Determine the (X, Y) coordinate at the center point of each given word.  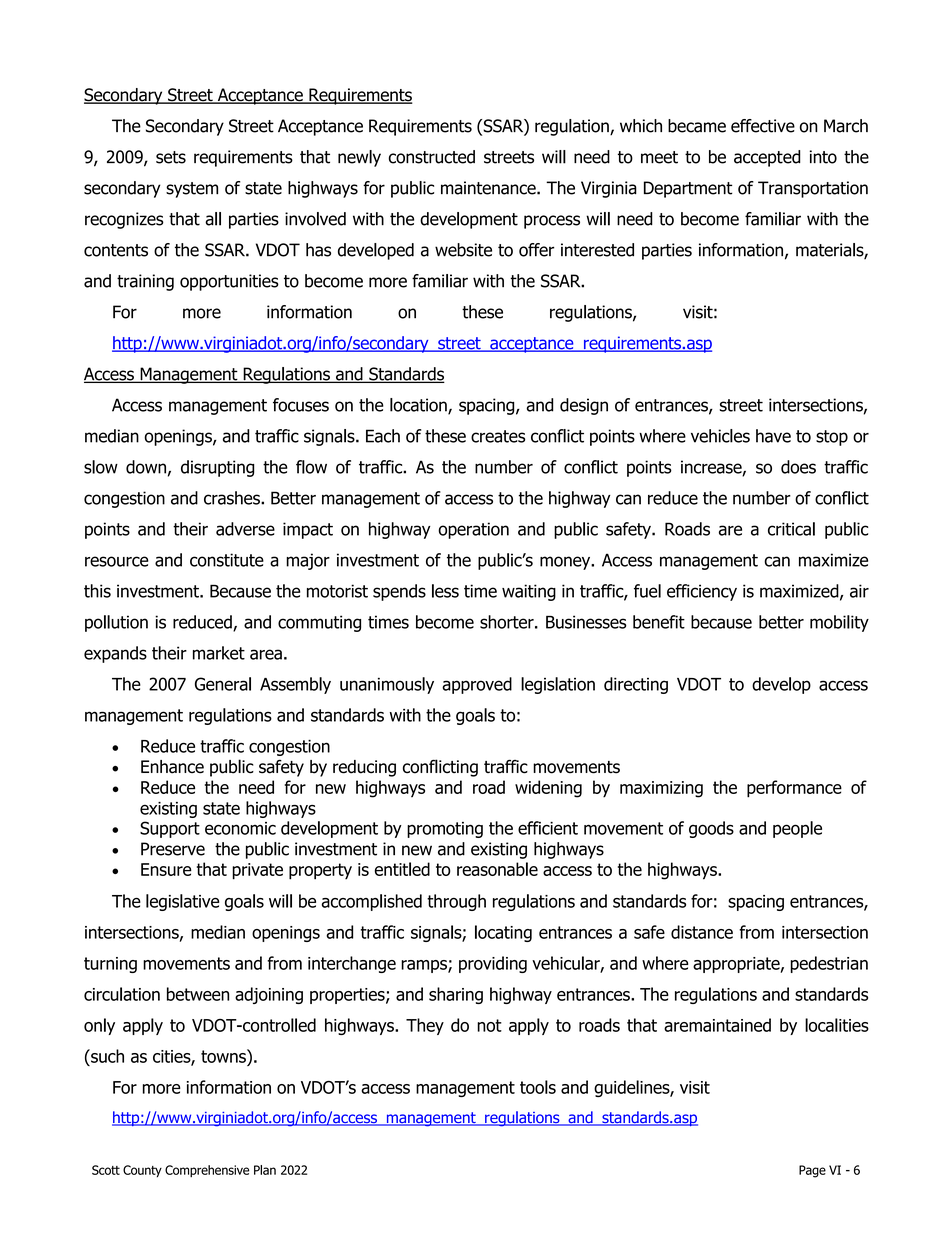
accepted (767, 158)
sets (171, 157)
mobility (839, 623)
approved (477, 685)
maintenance (489, 188)
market (219, 653)
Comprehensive (207, 1171)
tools (538, 1087)
